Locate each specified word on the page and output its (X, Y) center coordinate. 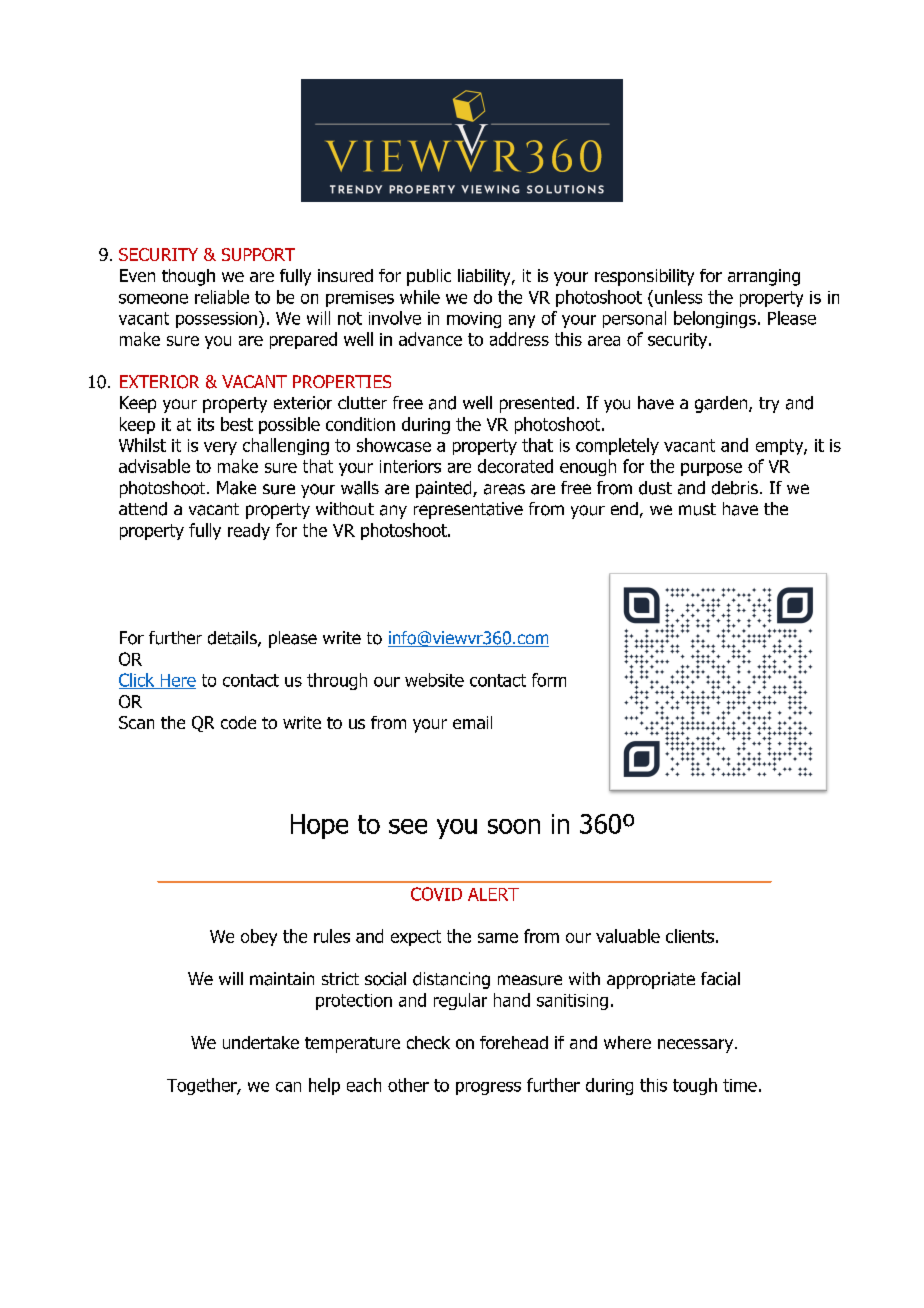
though (188, 277)
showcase (394, 445)
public (429, 277)
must (697, 509)
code (238, 722)
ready (249, 531)
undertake (261, 1042)
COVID (436, 894)
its (206, 424)
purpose (711, 469)
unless (678, 297)
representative (468, 510)
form (549, 680)
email (472, 722)
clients (690, 936)
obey (259, 937)
